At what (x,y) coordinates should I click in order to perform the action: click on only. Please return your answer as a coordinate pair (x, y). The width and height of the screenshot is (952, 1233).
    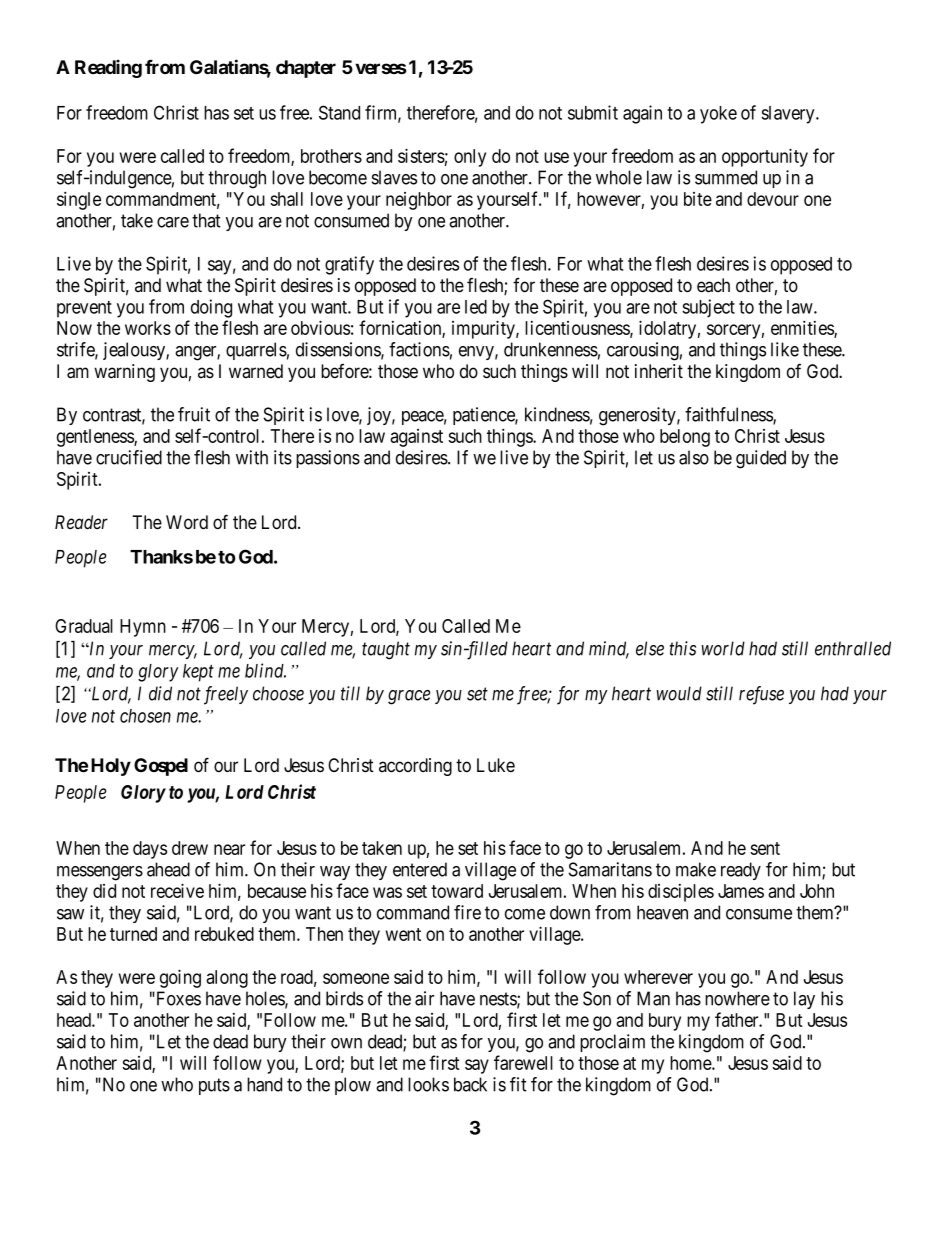
    Looking at the image, I should click on (470, 158).
